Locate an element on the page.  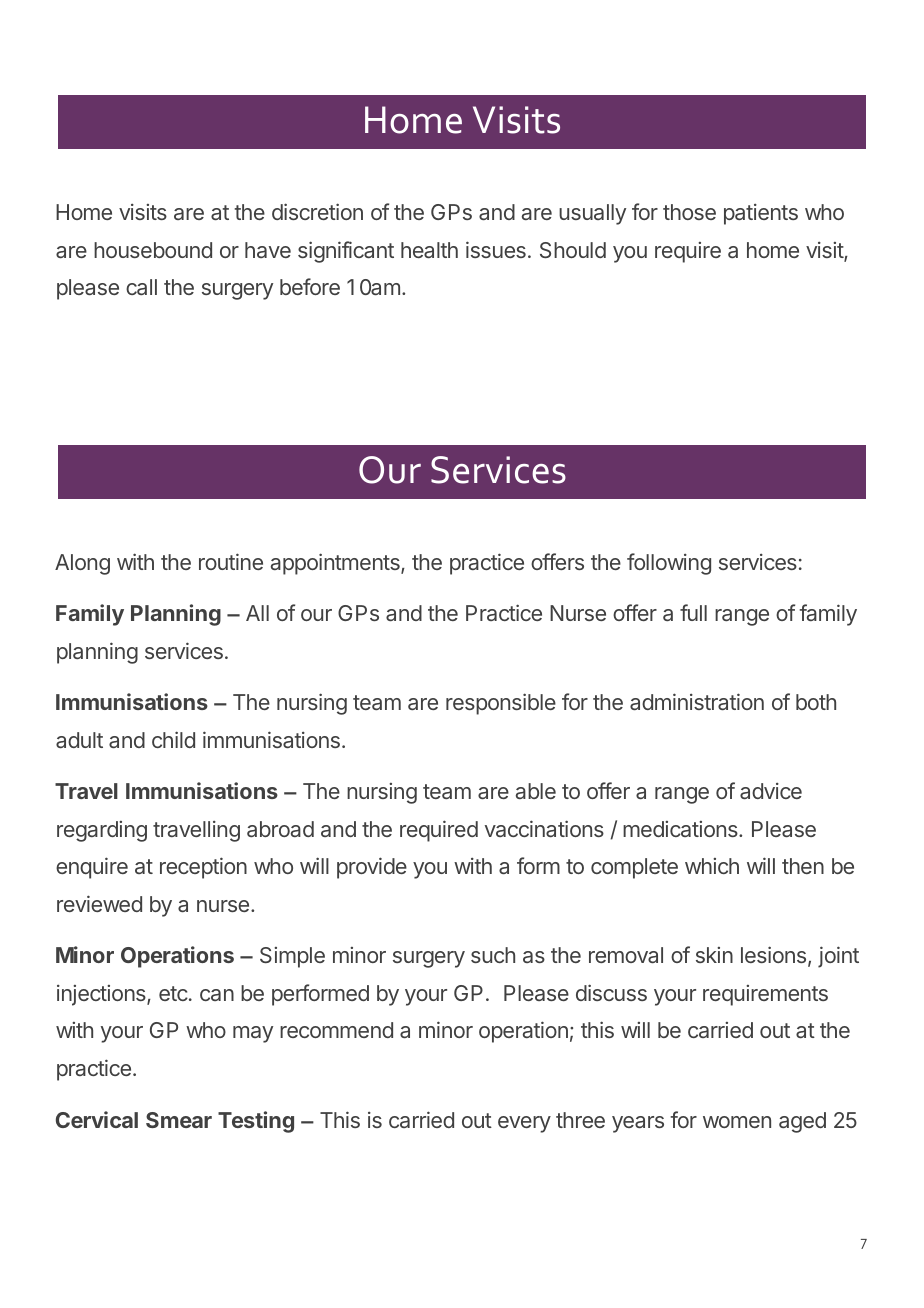
administration is located at coordinates (697, 701).
